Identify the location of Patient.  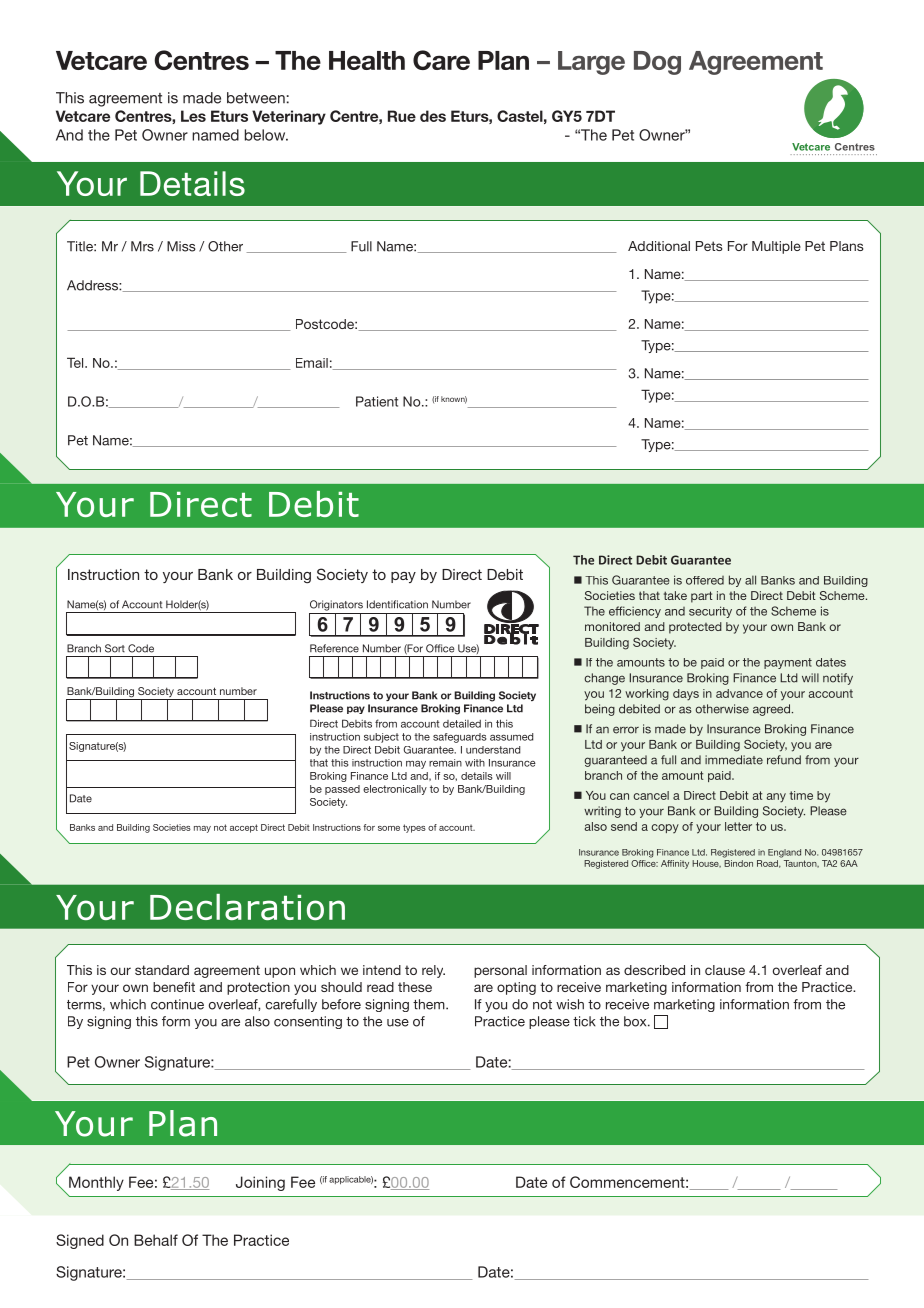
(377, 401).
